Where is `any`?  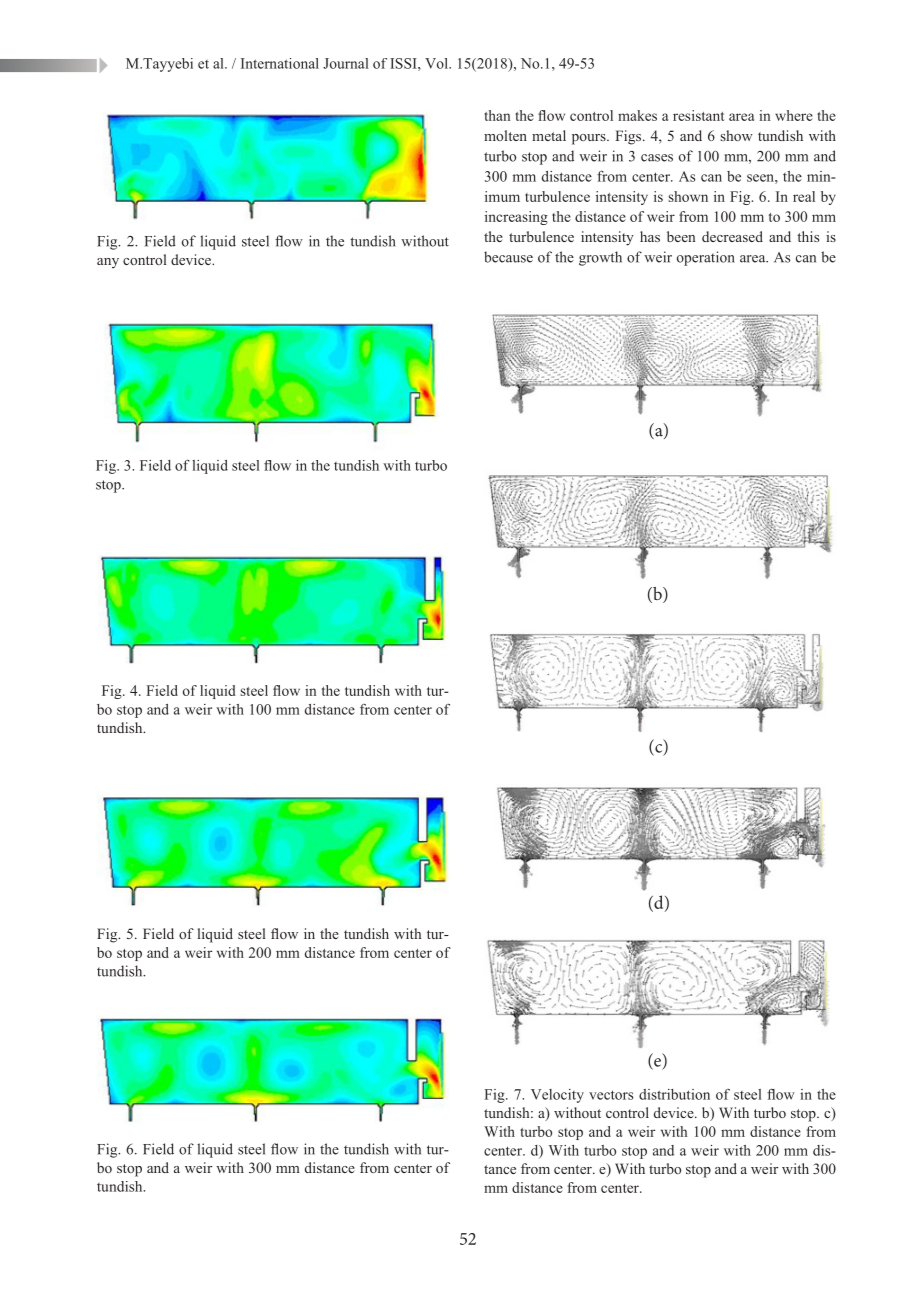
any is located at coordinates (108, 263).
